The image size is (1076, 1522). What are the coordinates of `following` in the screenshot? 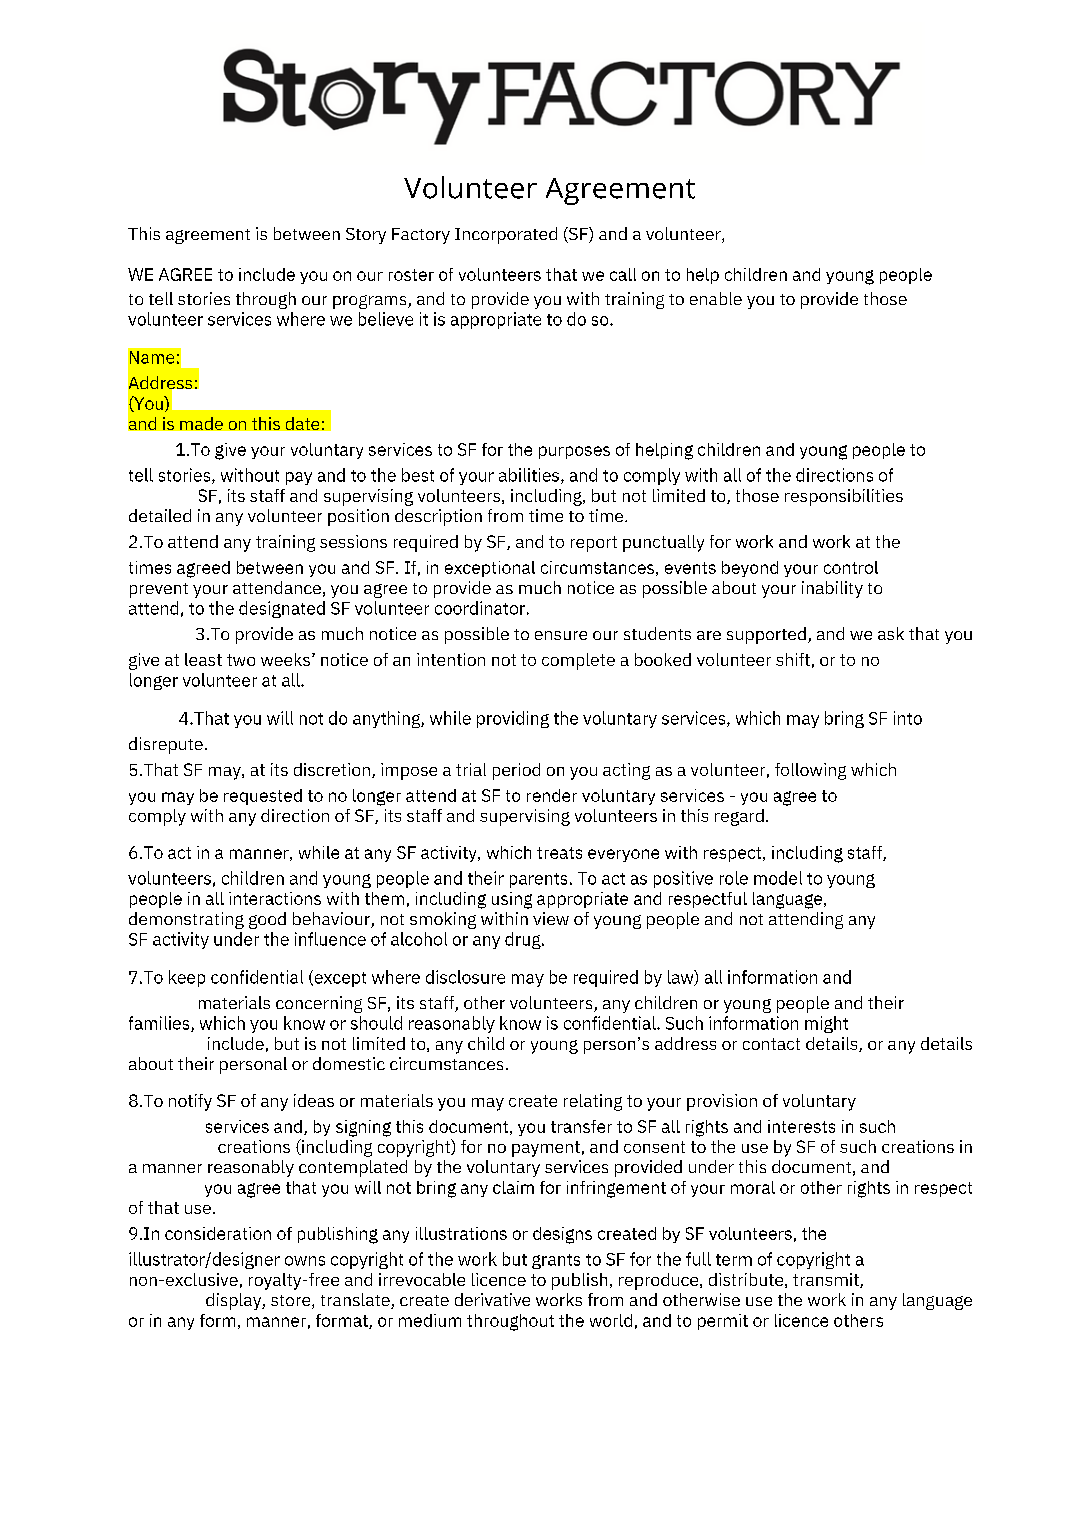 It's located at (810, 771).
